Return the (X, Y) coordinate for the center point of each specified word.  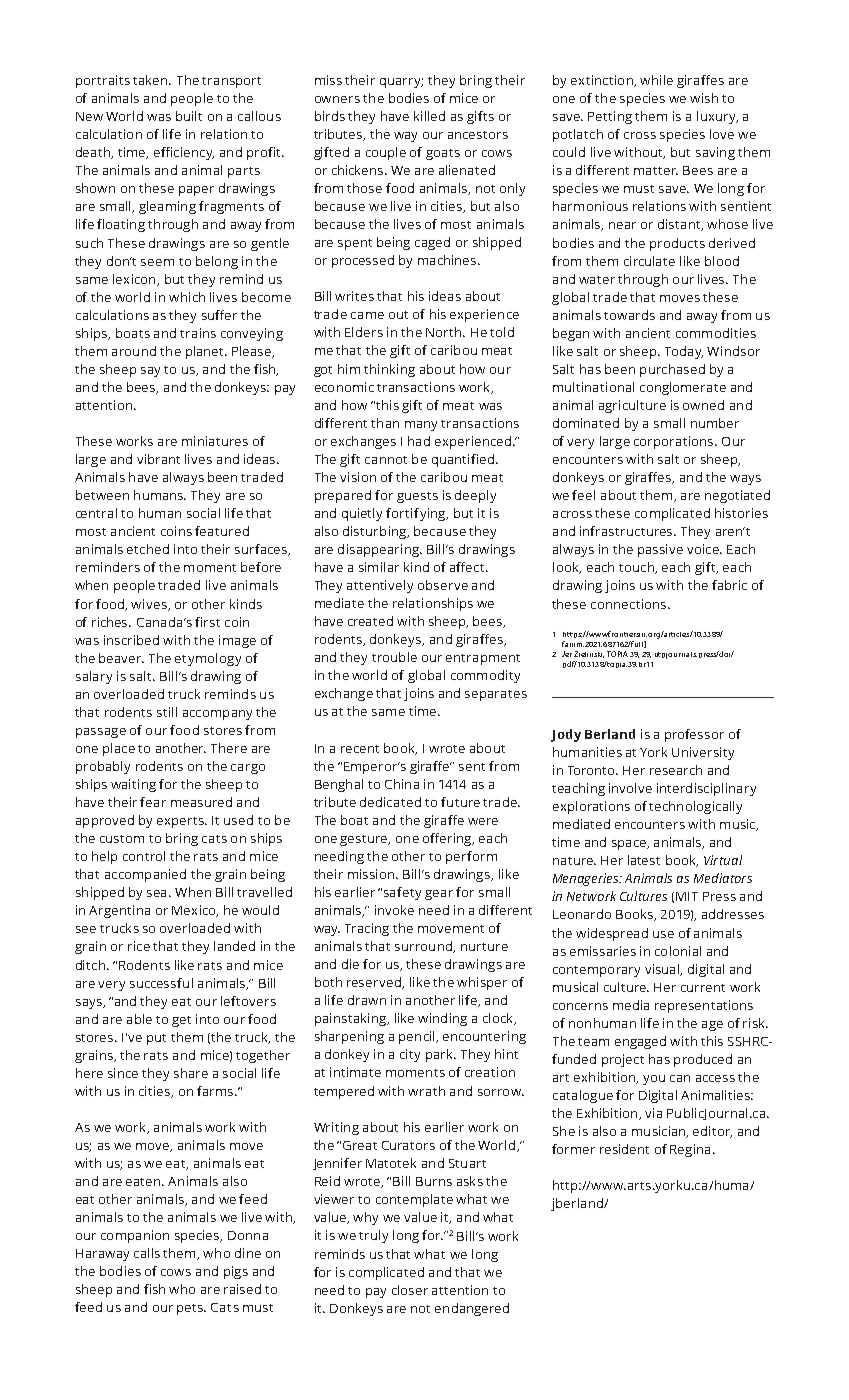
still (167, 712)
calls (147, 1253)
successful (161, 983)
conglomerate (683, 388)
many (421, 426)
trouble (394, 657)
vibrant (158, 459)
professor (694, 735)
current (703, 988)
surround (424, 947)
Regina (690, 1150)
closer (410, 1290)
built (189, 116)
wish (704, 98)
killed (429, 116)
